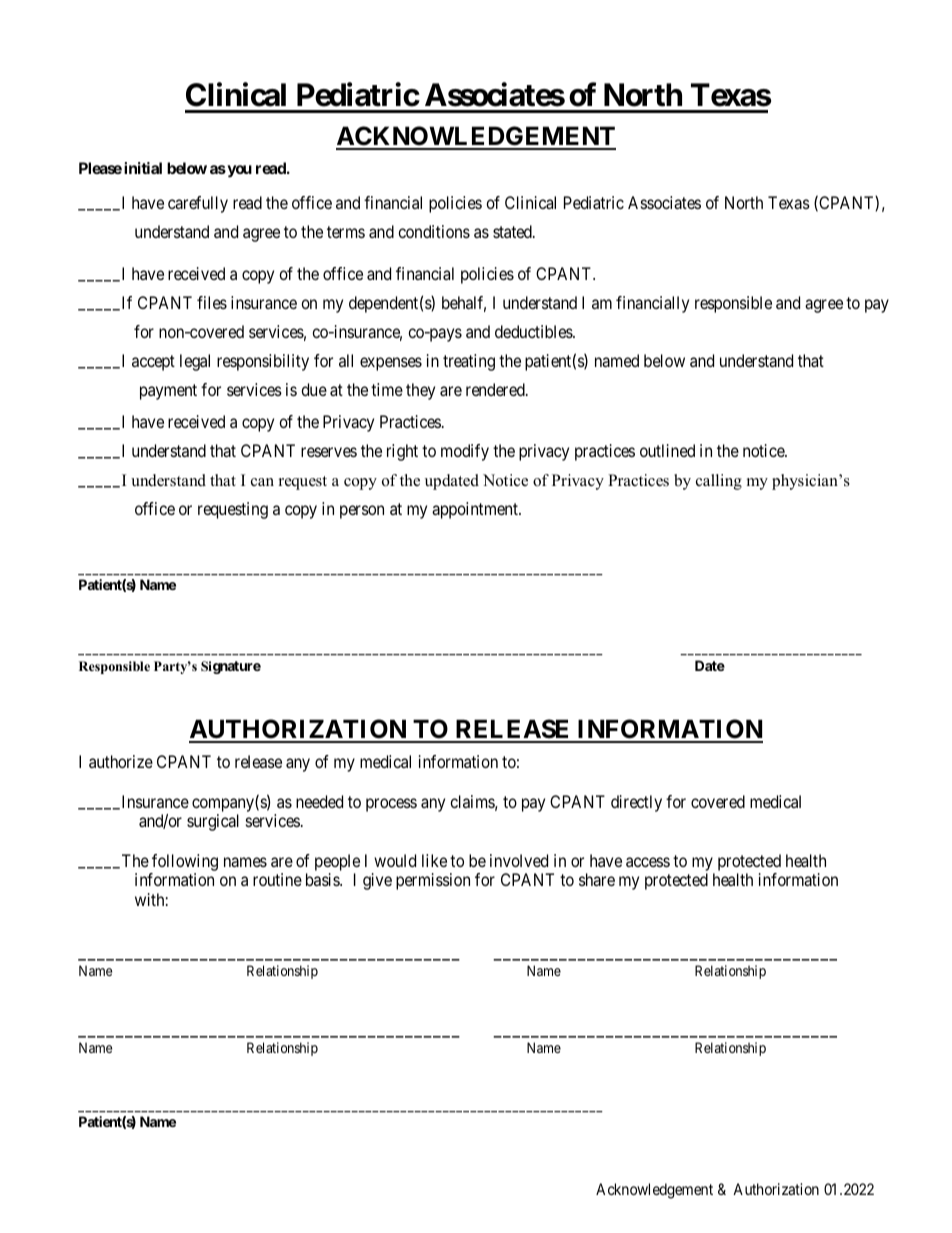 This screenshot has width=952, height=1233. What do you see at coordinates (185, 862) in the screenshot?
I see `following` at bounding box center [185, 862].
